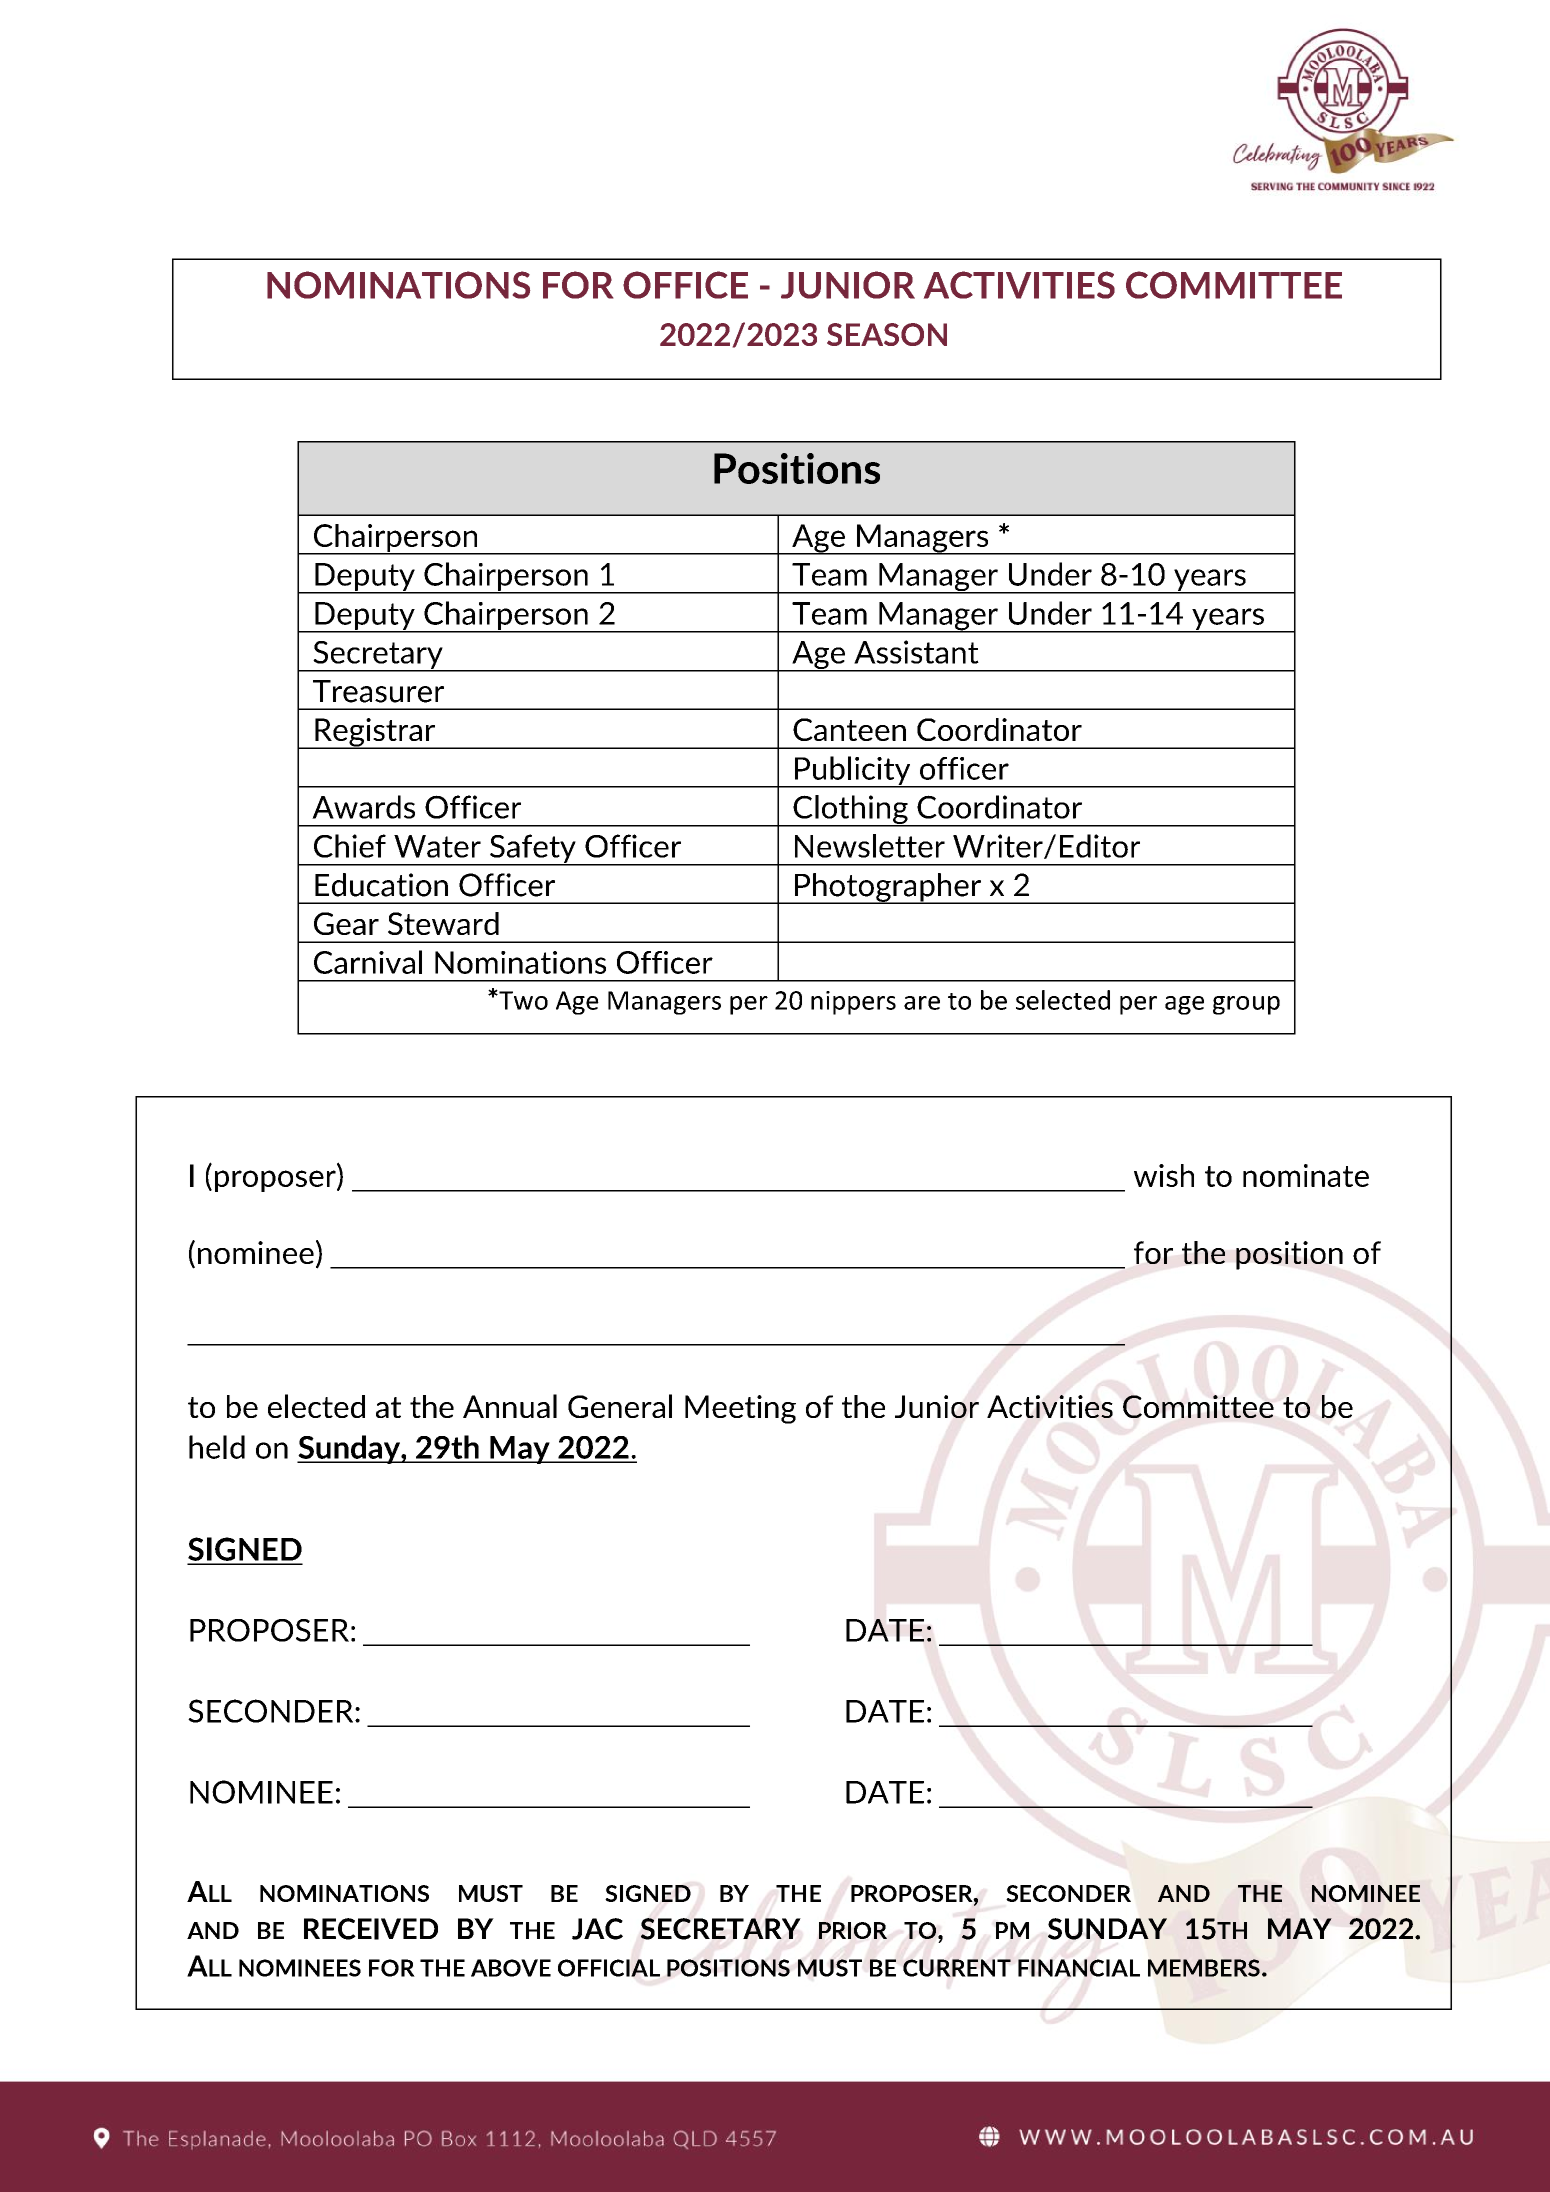 Image resolution: width=1550 pixels, height=2192 pixels. I want to click on Treasurer, so click(378, 691).
